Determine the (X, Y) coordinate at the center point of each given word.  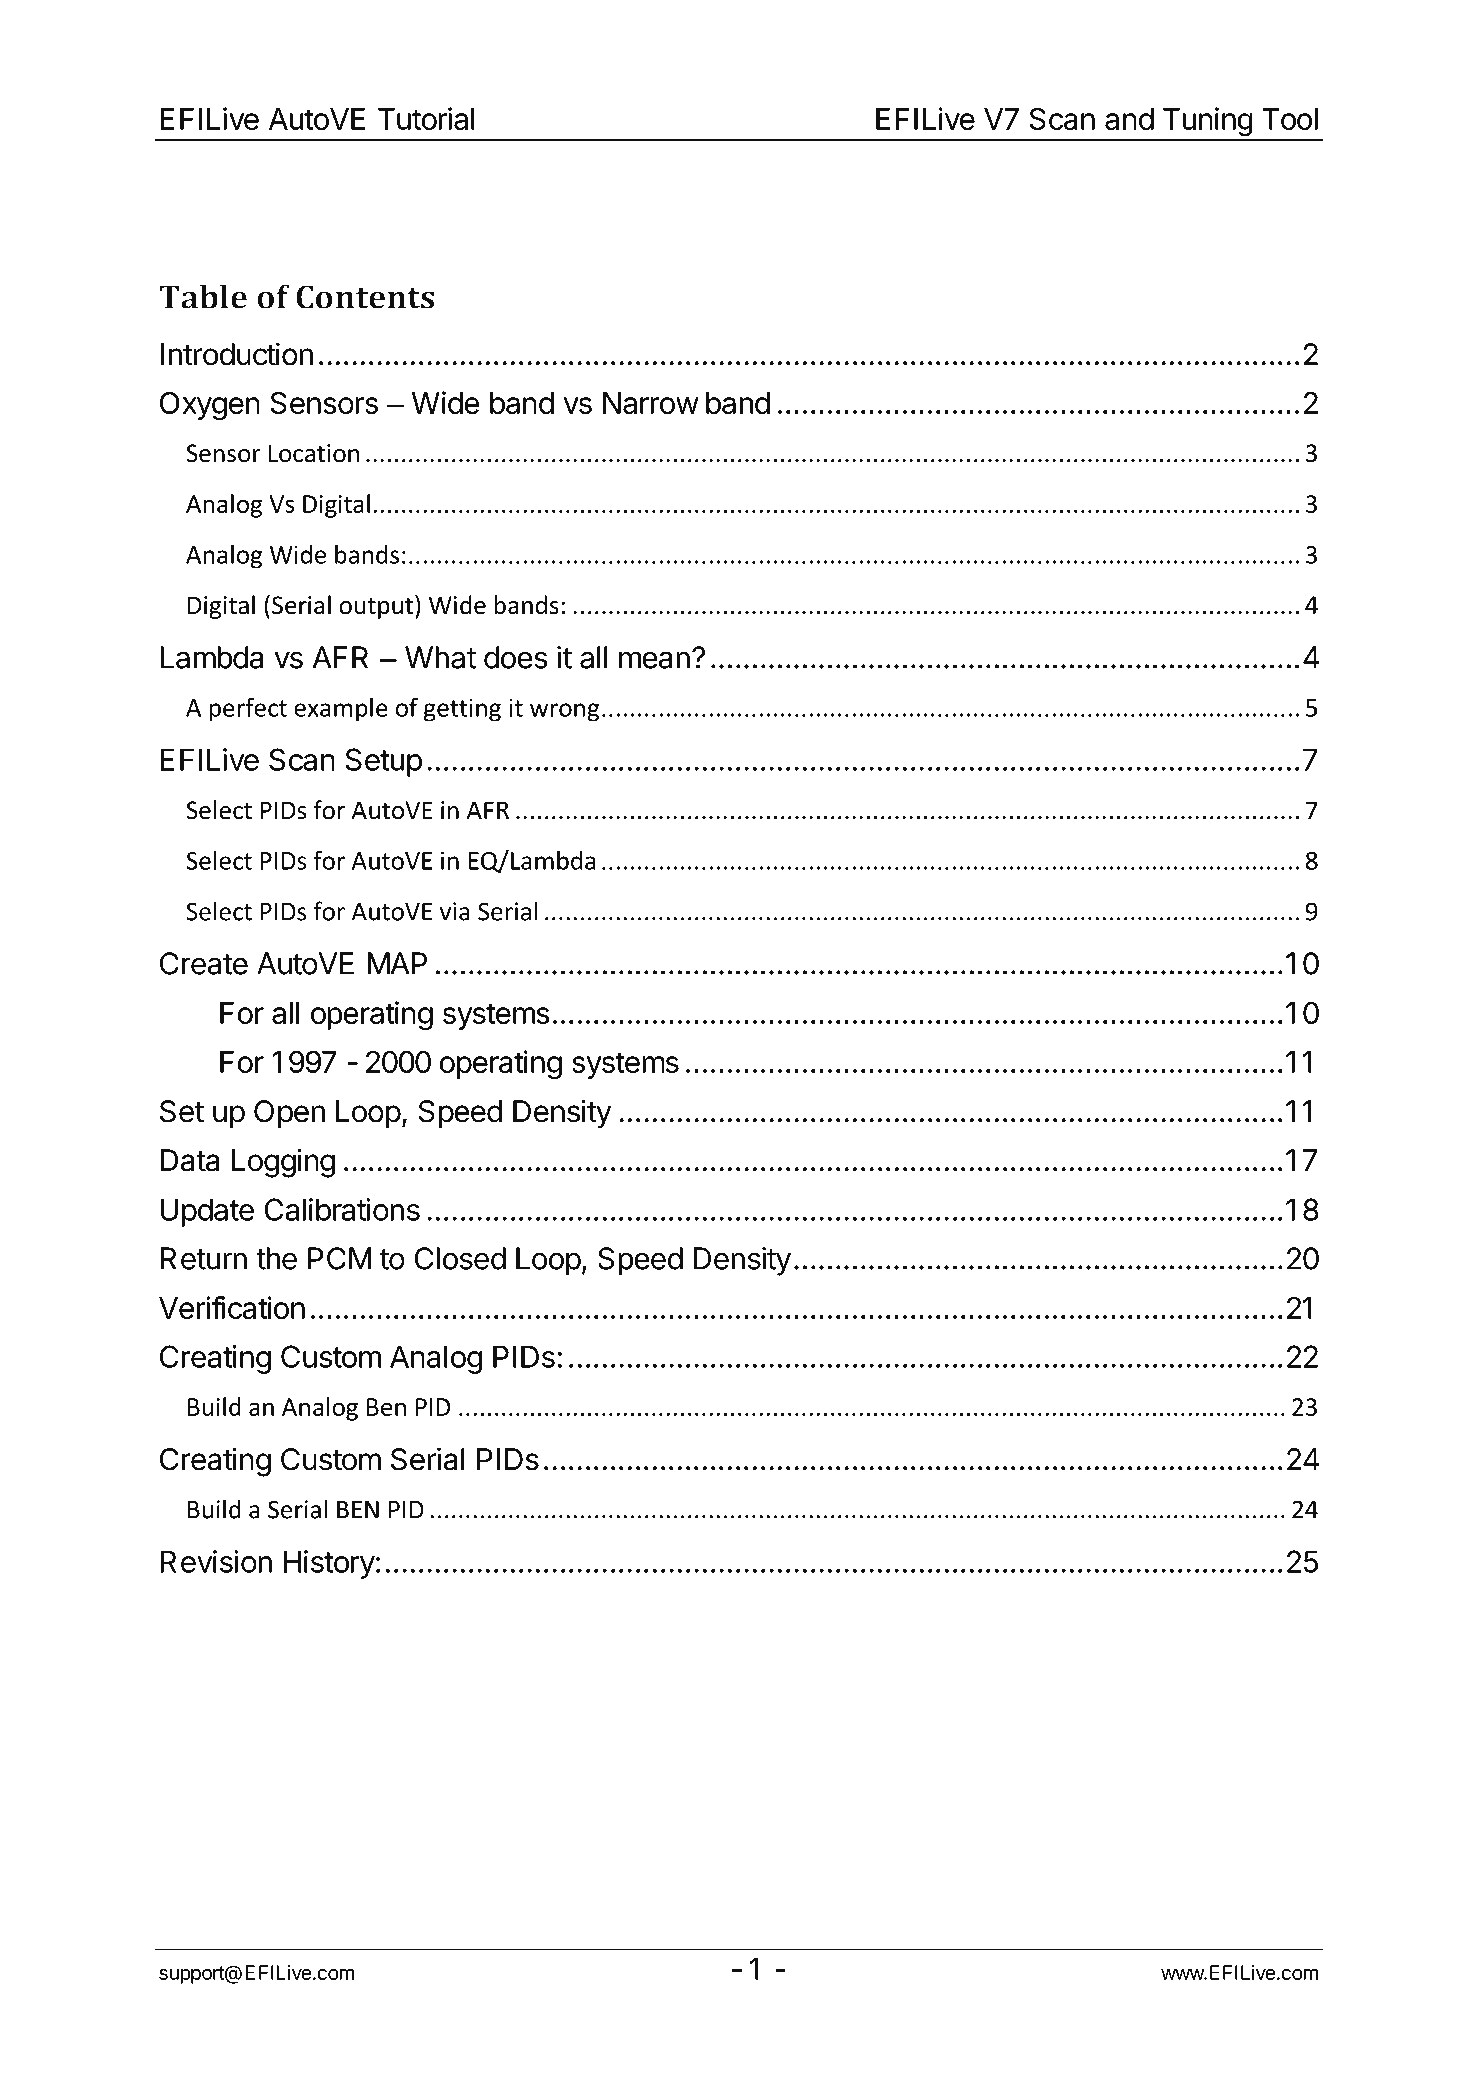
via (455, 911)
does (516, 657)
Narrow (651, 403)
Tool (1290, 119)
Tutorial (426, 118)
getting (462, 710)
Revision (216, 1561)
